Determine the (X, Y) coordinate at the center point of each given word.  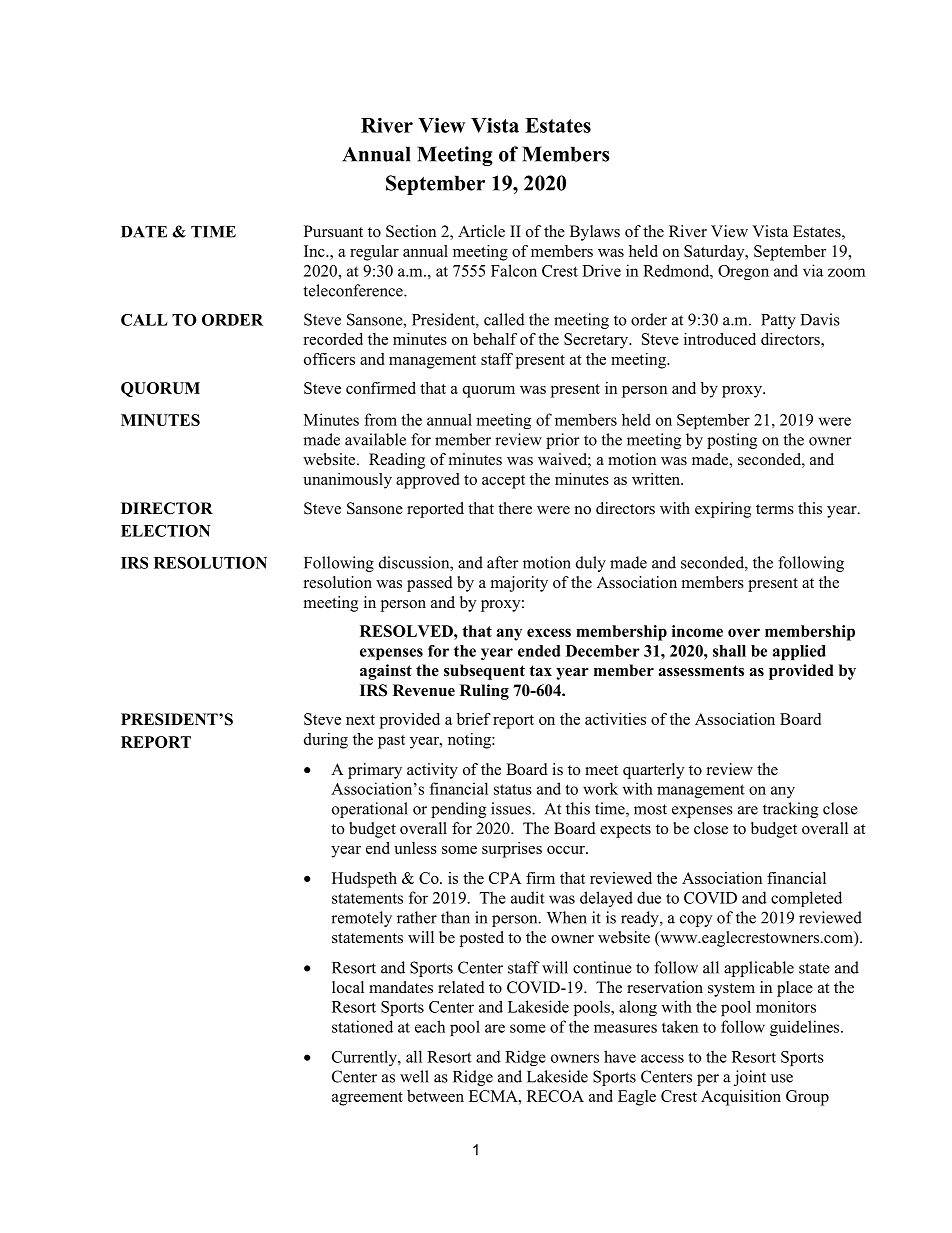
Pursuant (333, 231)
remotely (361, 919)
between (435, 1096)
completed (806, 899)
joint (750, 1078)
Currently (365, 1058)
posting (732, 441)
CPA (505, 878)
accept (503, 482)
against (386, 672)
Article (481, 231)
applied (799, 652)
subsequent (484, 672)
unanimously (347, 481)
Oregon (743, 272)
